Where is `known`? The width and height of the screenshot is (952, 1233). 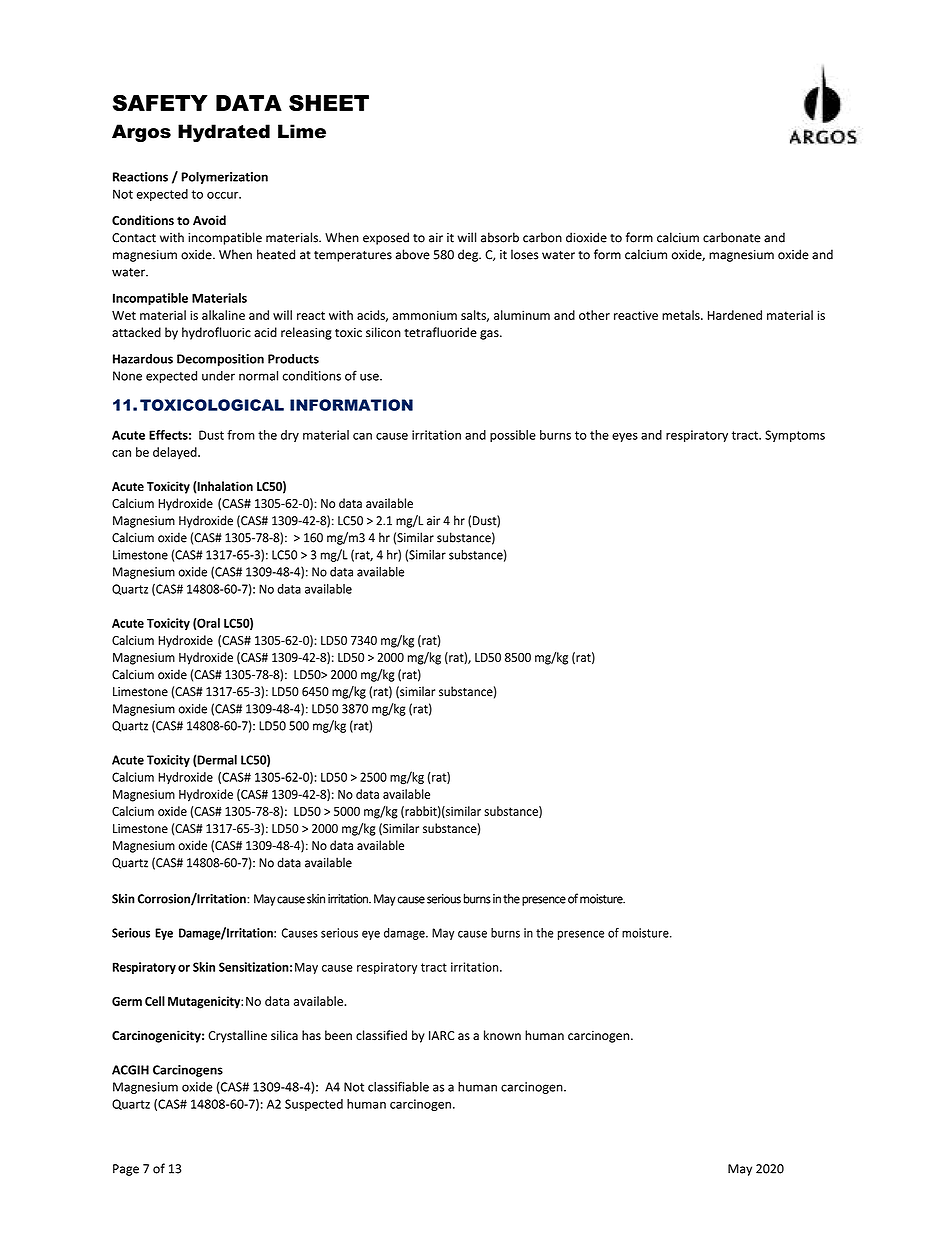
known is located at coordinates (502, 1035).
